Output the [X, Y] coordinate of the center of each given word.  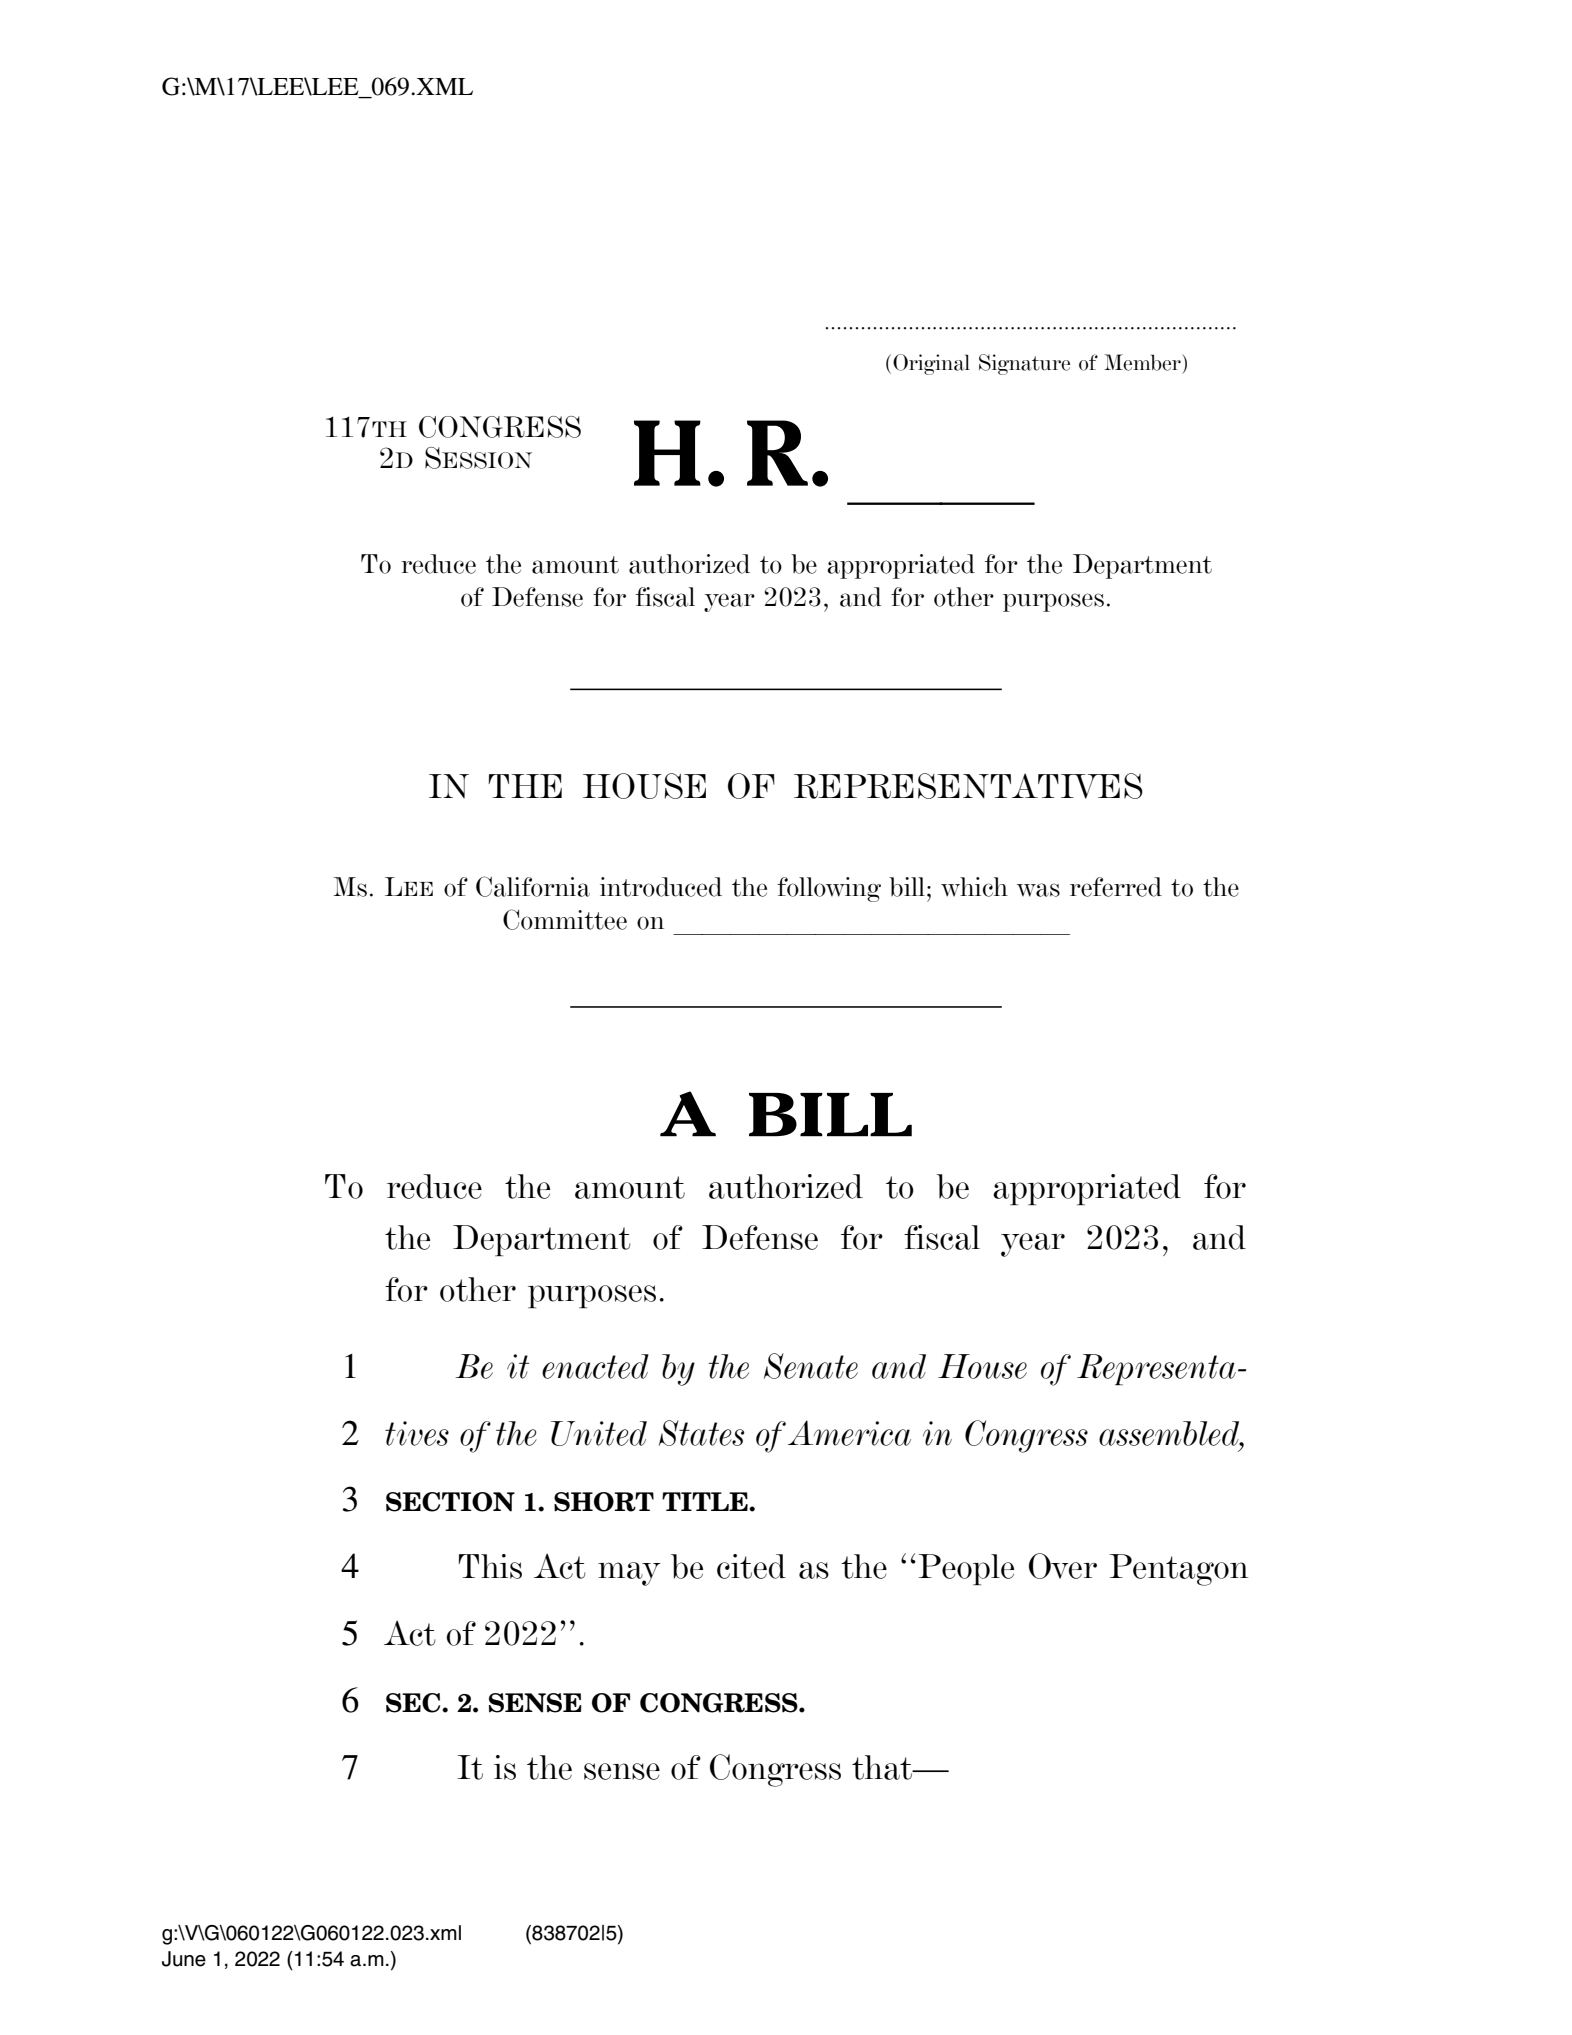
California [533, 886]
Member [1143, 362]
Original [931, 364]
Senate [811, 1366]
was [1038, 890]
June [184, 1959]
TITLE [706, 1501]
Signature [1024, 364]
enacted [595, 1366]
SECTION [450, 1502]
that [883, 1767]
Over [1063, 1566]
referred [1116, 887]
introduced [661, 887]
